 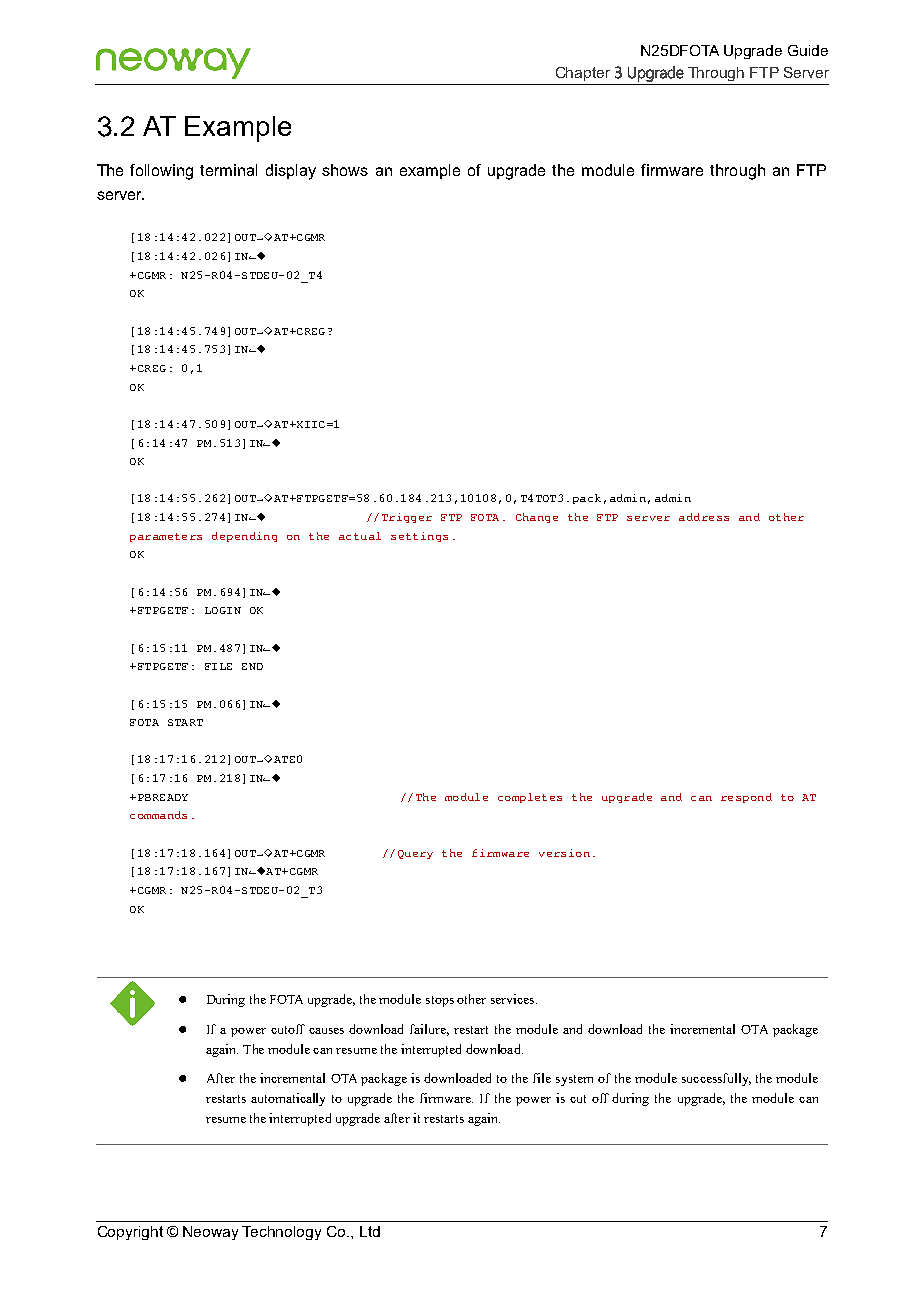 I want to click on Guide, so click(x=808, y=50).
